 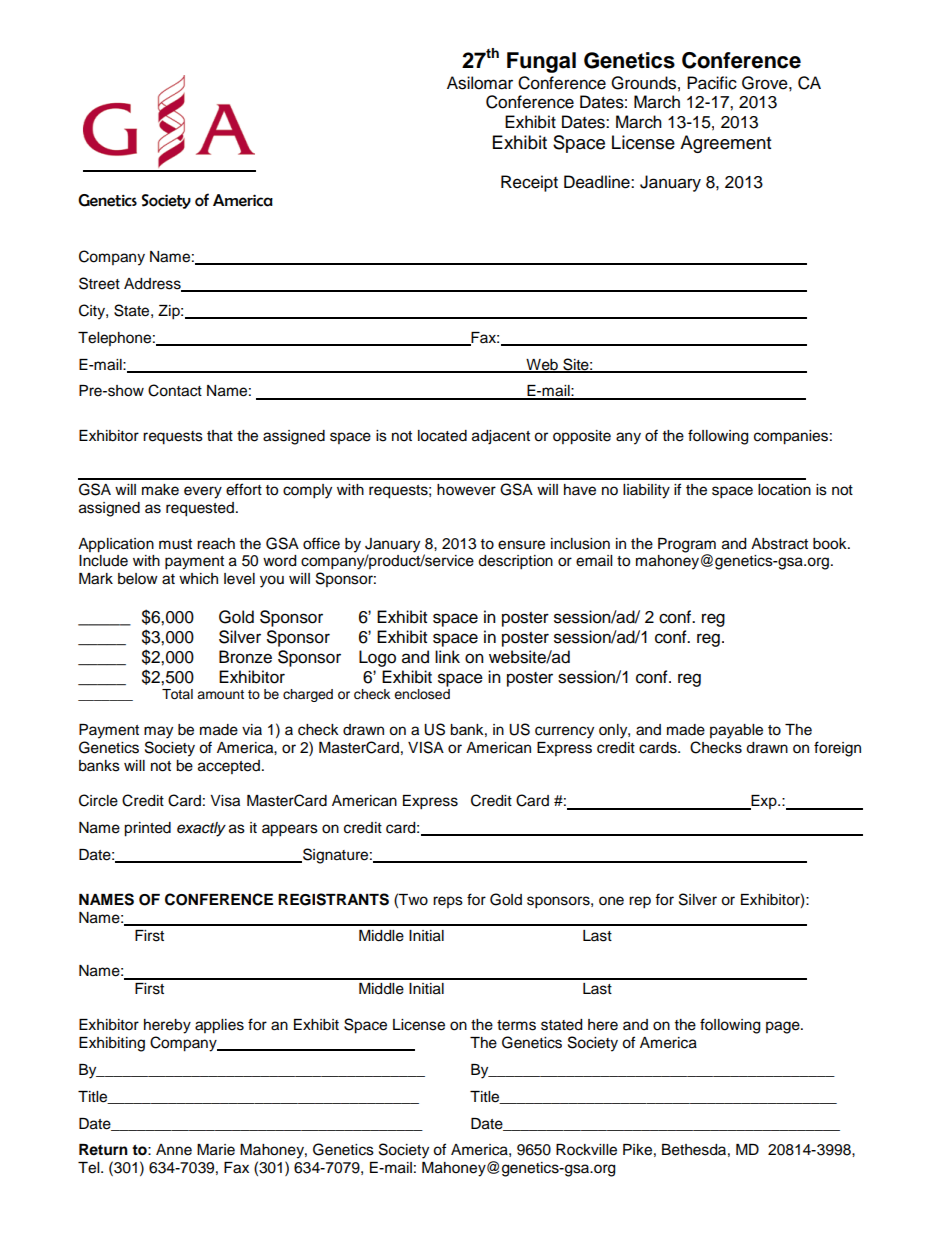 What do you see at coordinates (229, 767) in the screenshot?
I see `accepted` at bounding box center [229, 767].
